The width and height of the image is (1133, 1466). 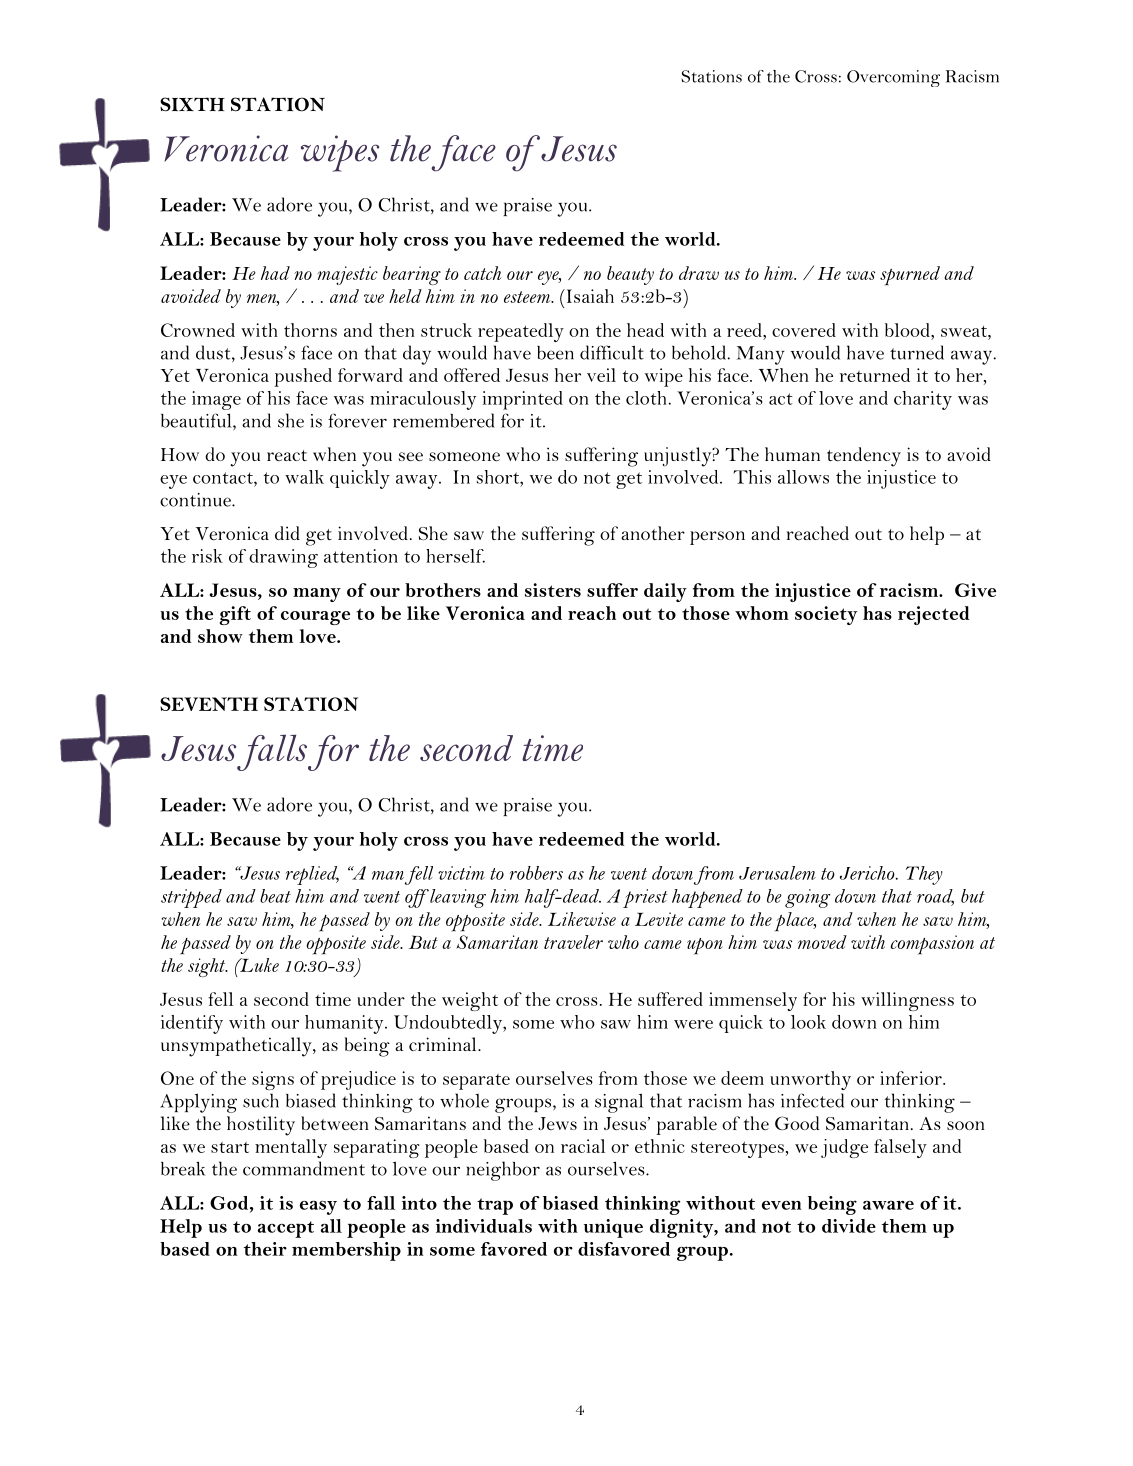 What do you see at coordinates (613, 1228) in the image?
I see `unique` at bounding box center [613, 1228].
